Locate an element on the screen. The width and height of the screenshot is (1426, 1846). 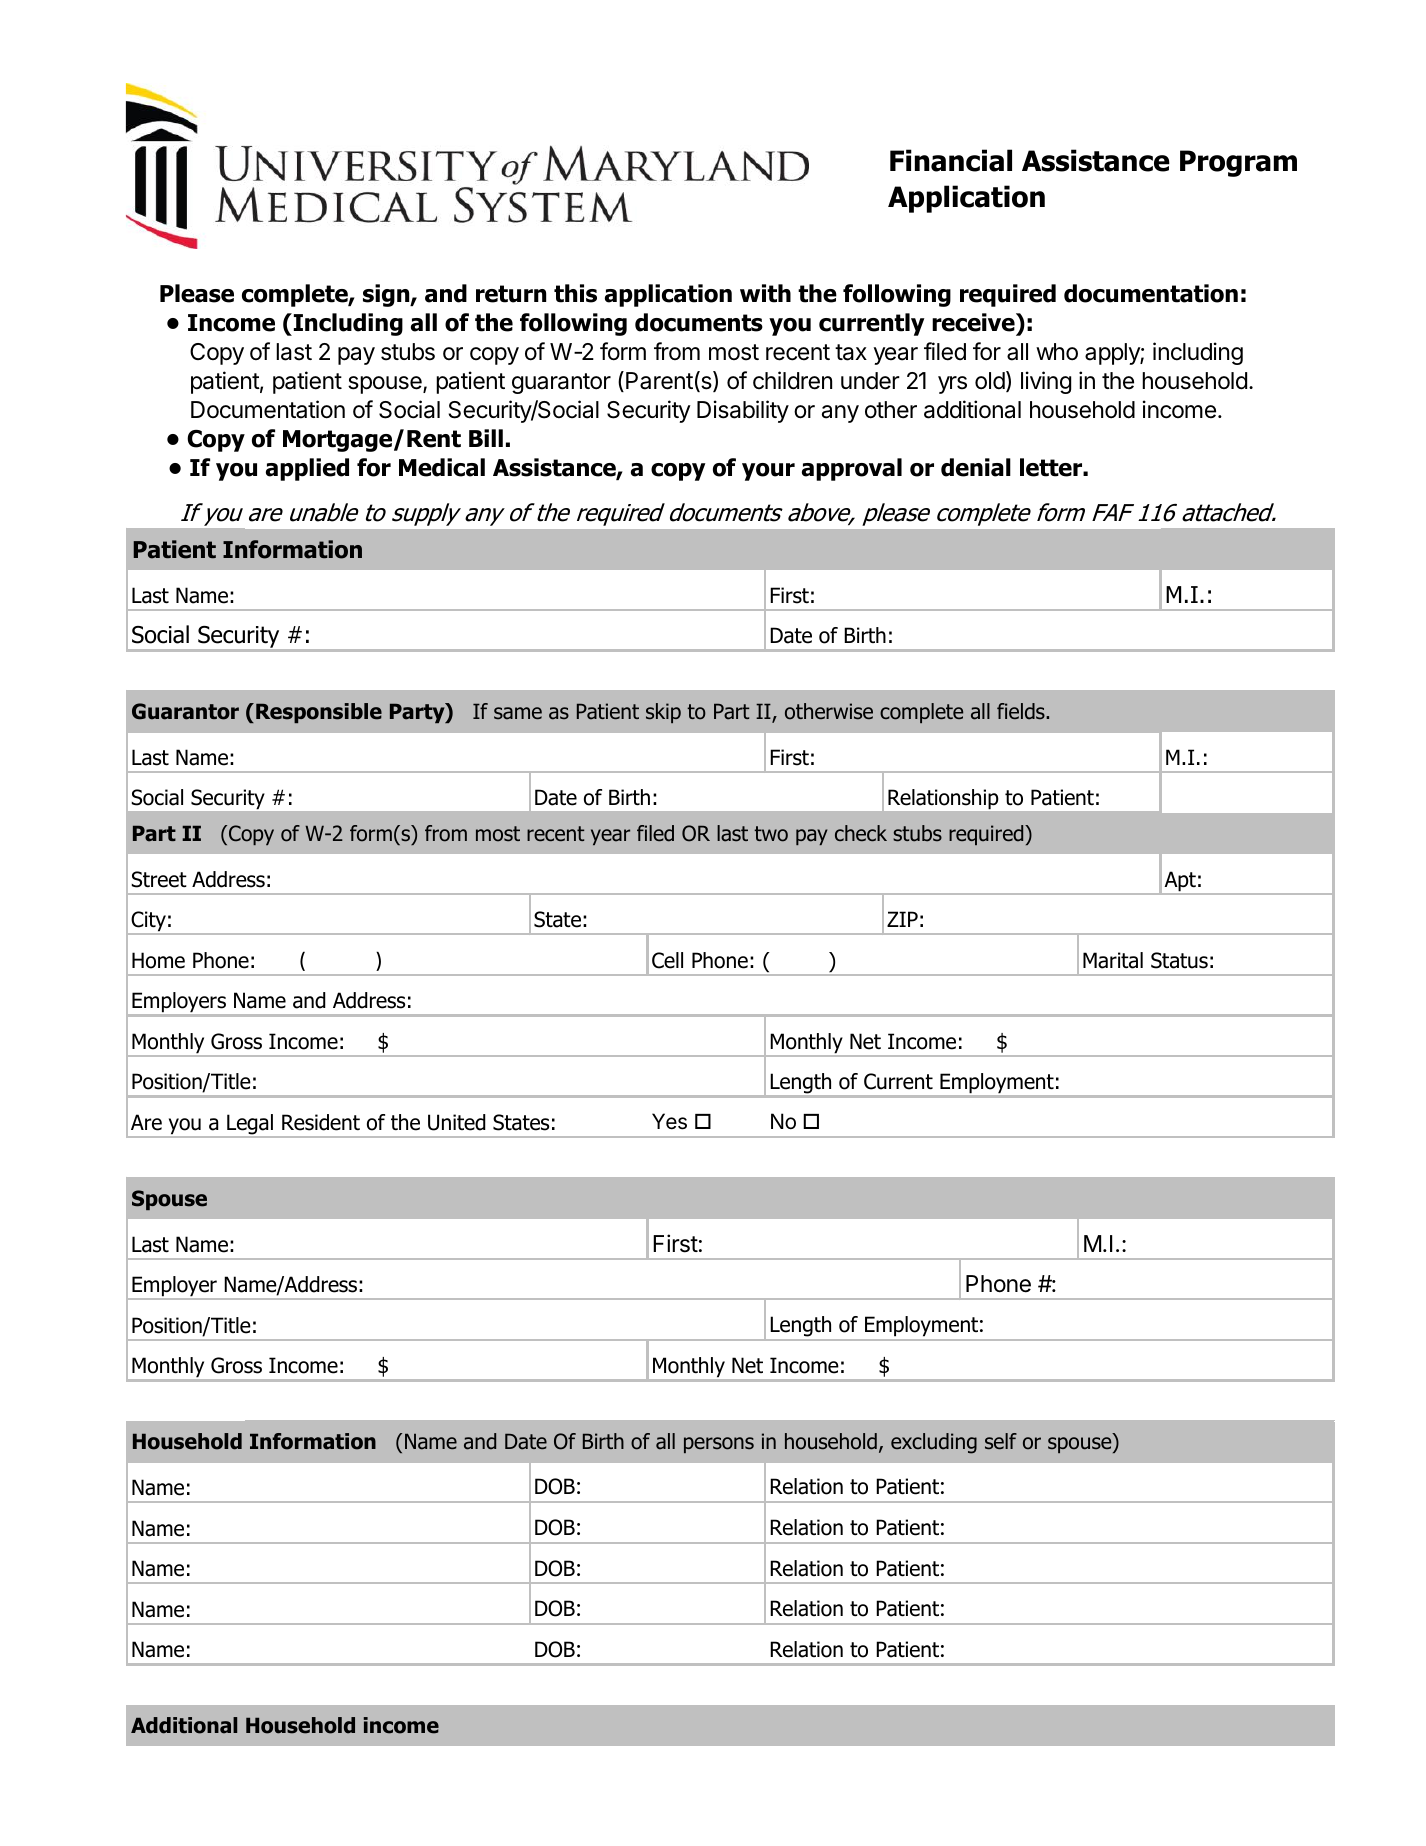
fields is located at coordinates (1022, 711).
